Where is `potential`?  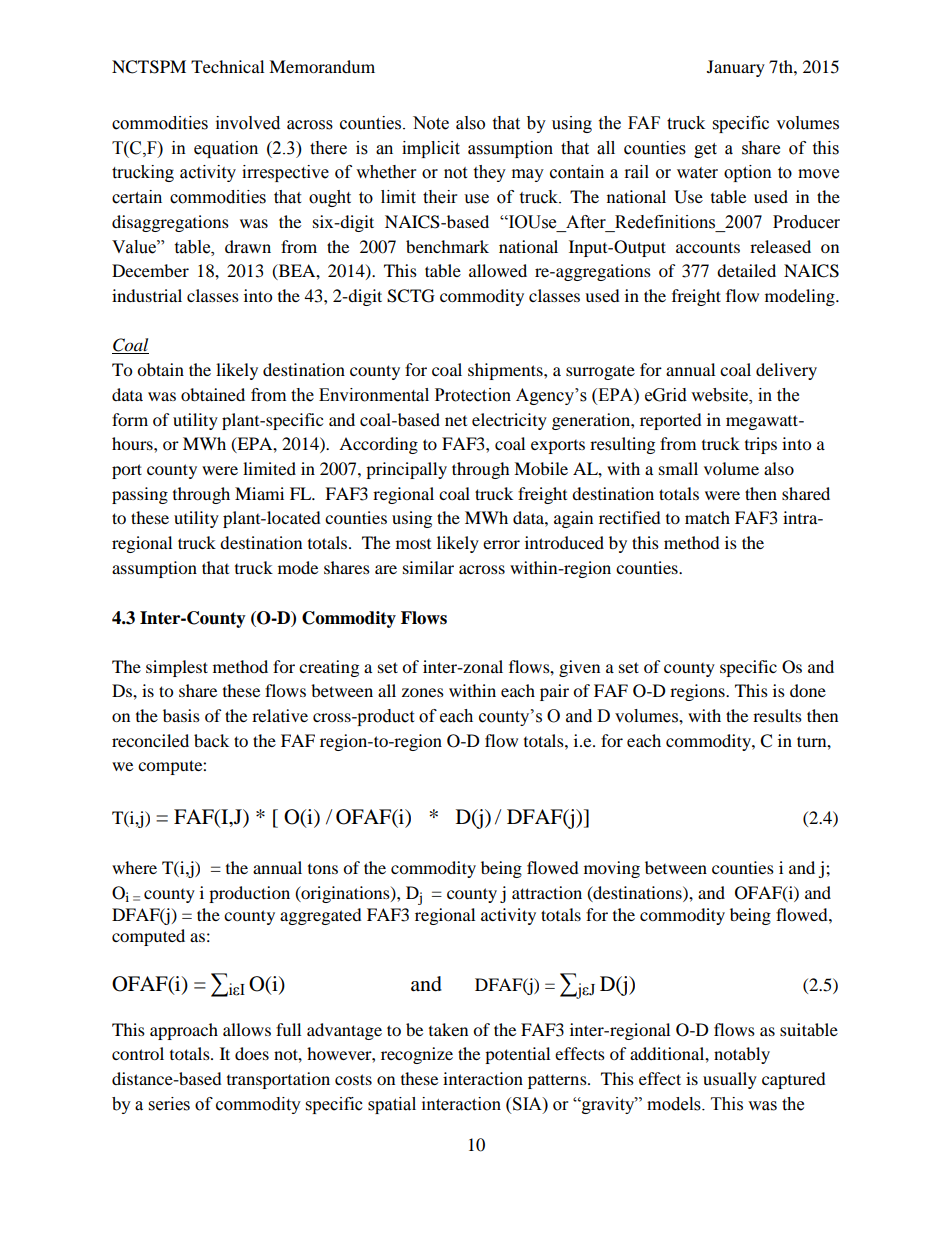
potential is located at coordinates (517, 1055).
